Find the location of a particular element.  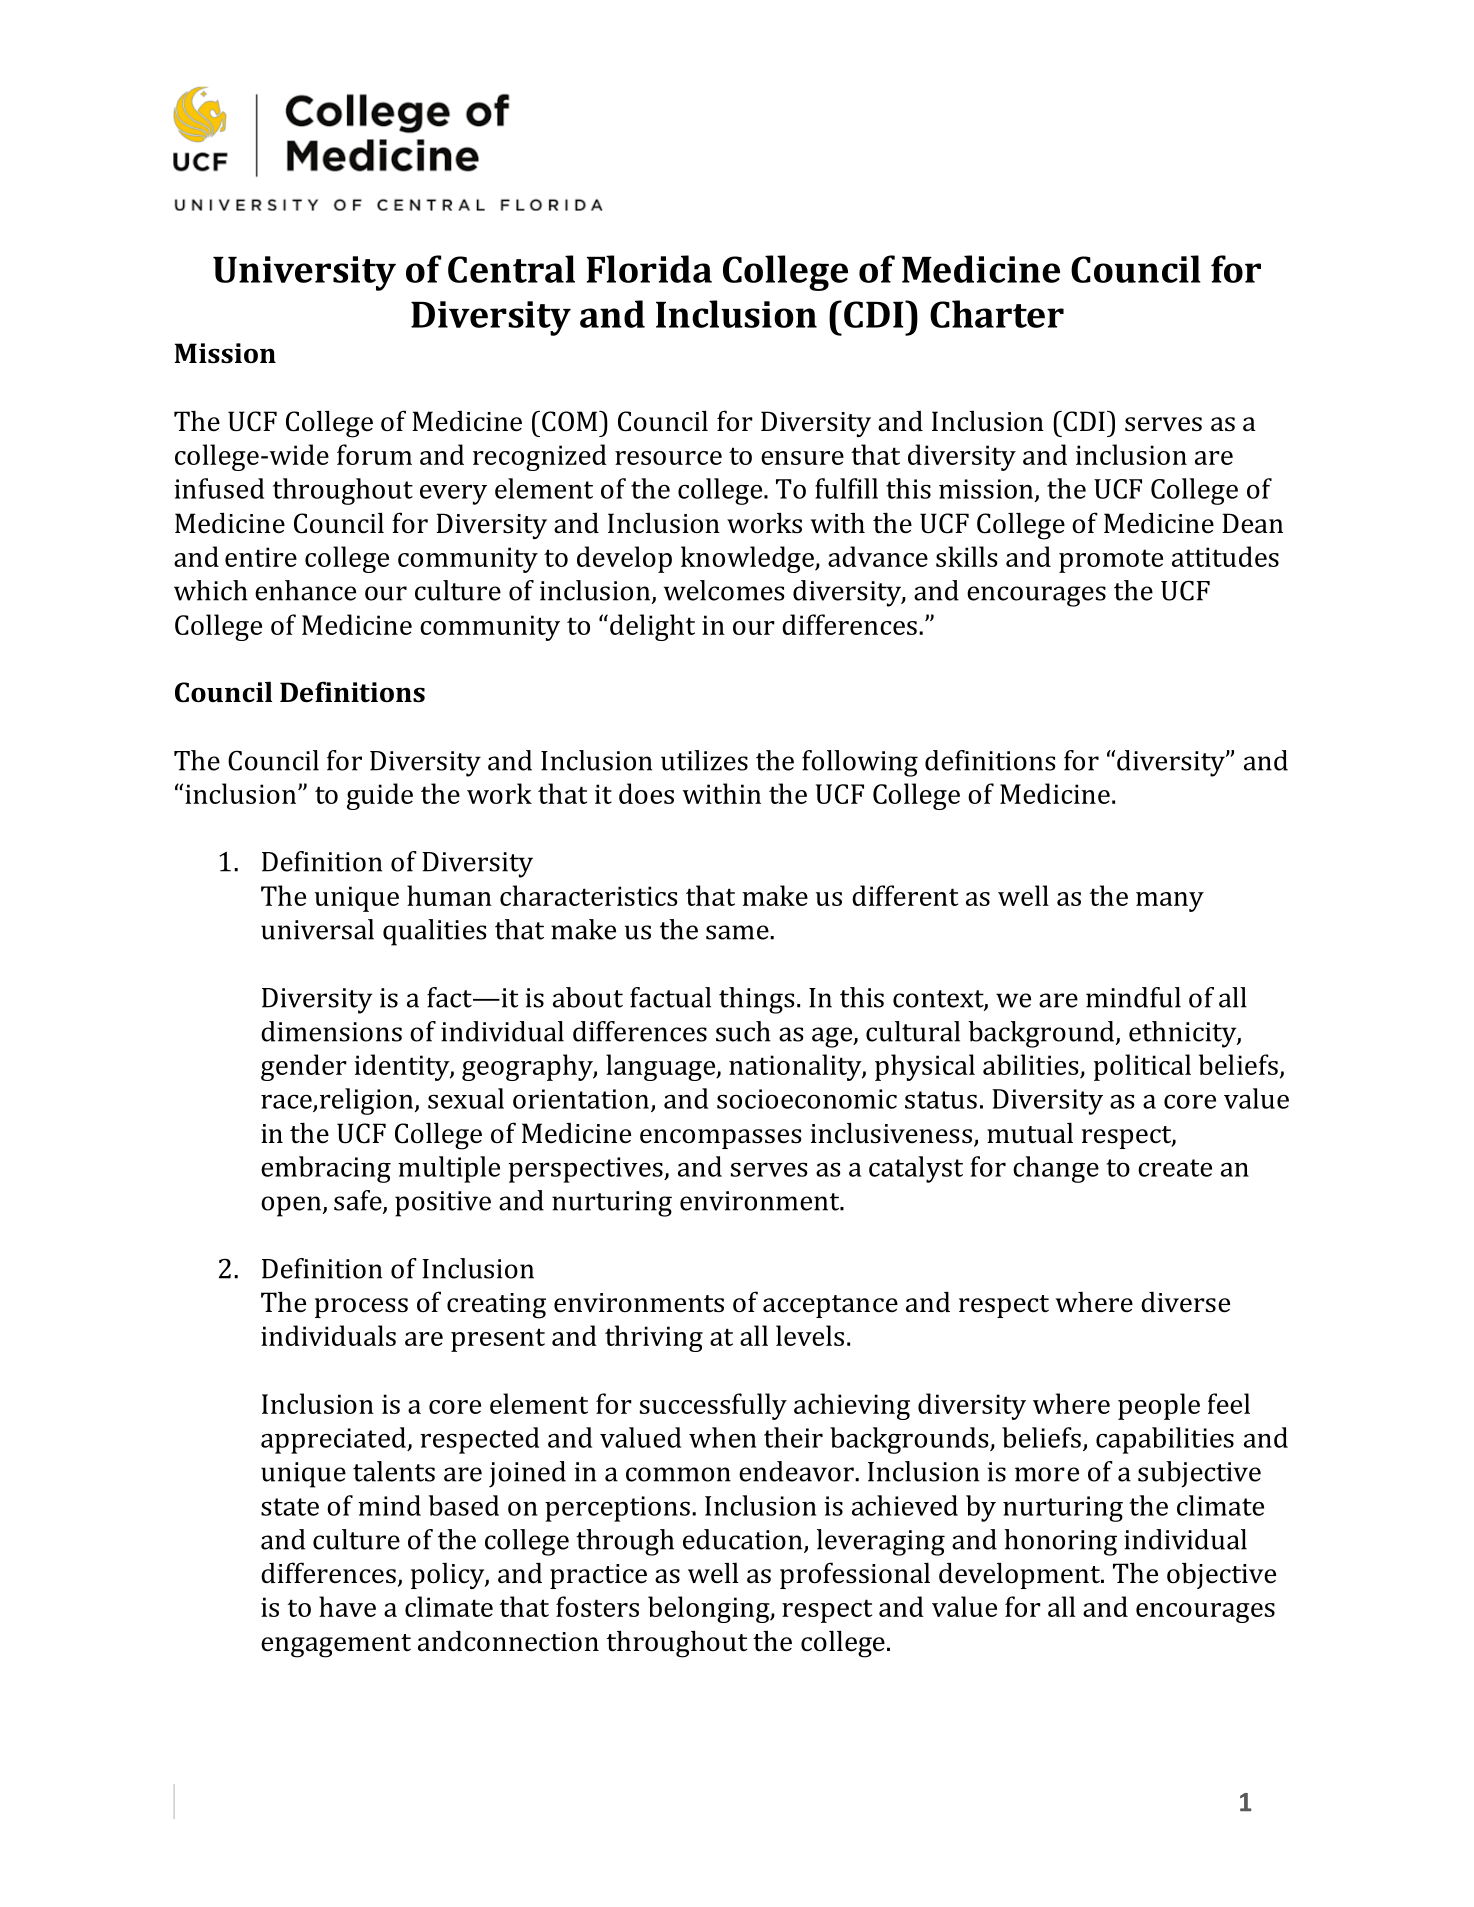

universal is located at coordinates (317, 929).
